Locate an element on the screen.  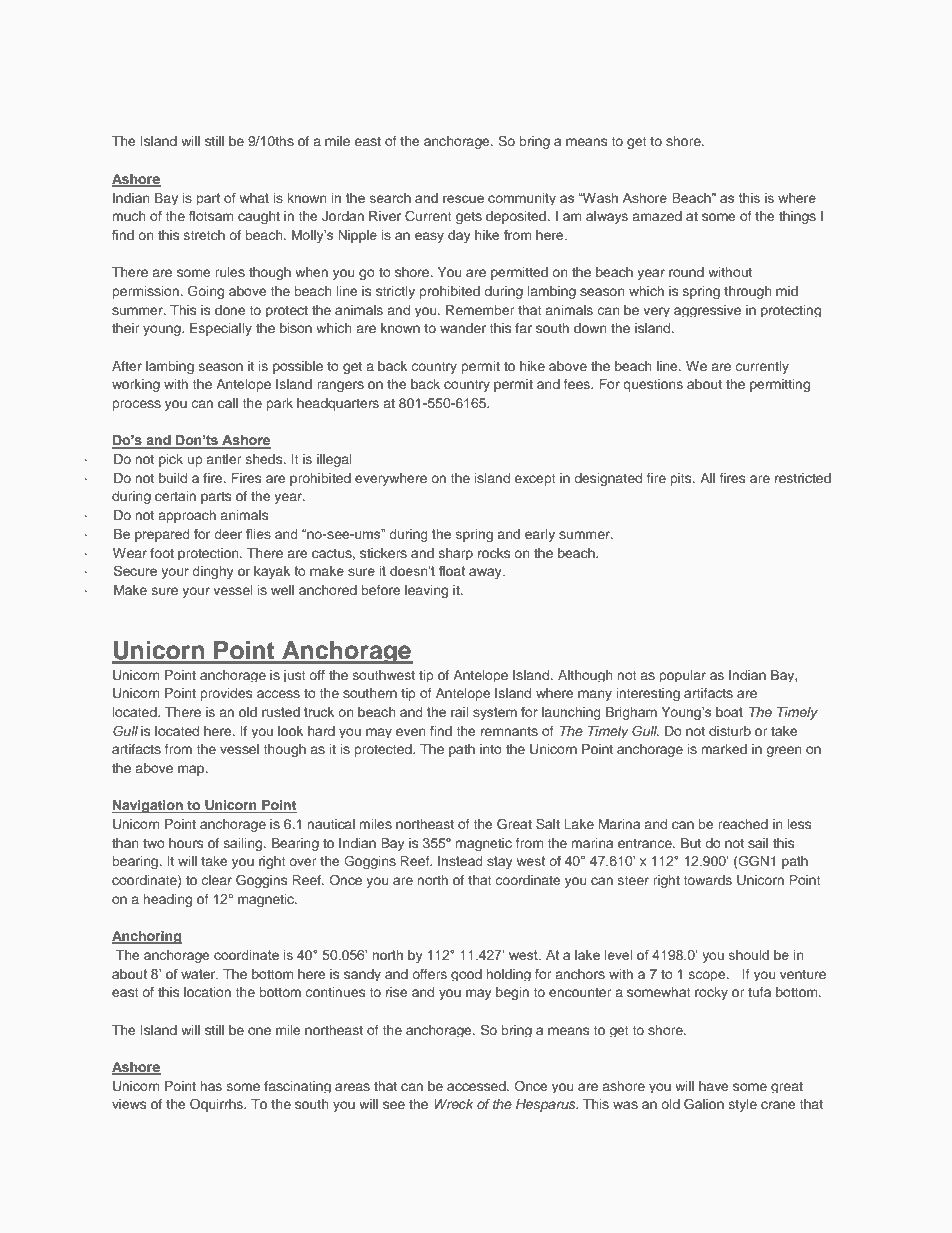
flotsam is located at coordinates (211, 216).
